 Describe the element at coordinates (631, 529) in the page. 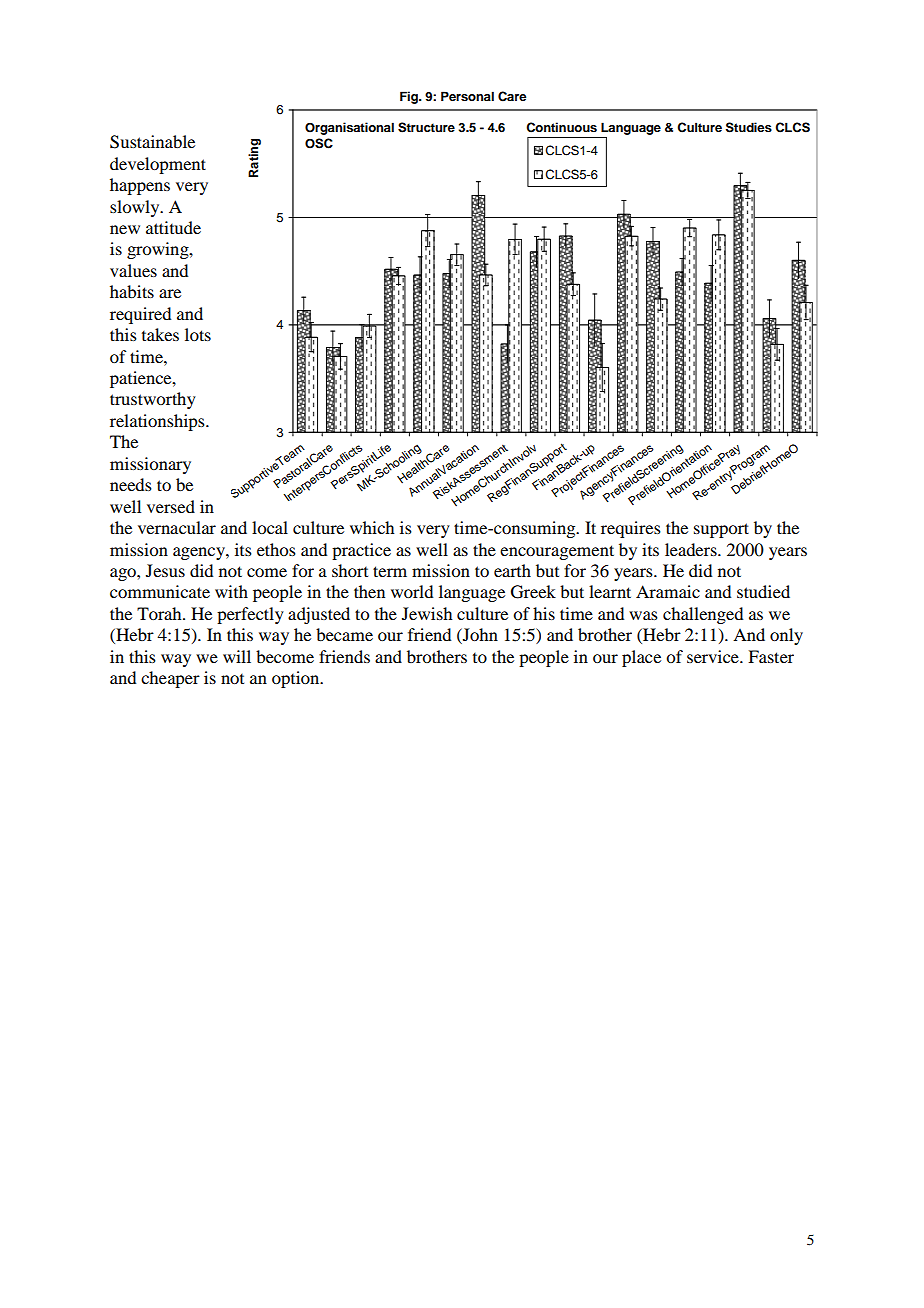

I see `requires` at that location.
